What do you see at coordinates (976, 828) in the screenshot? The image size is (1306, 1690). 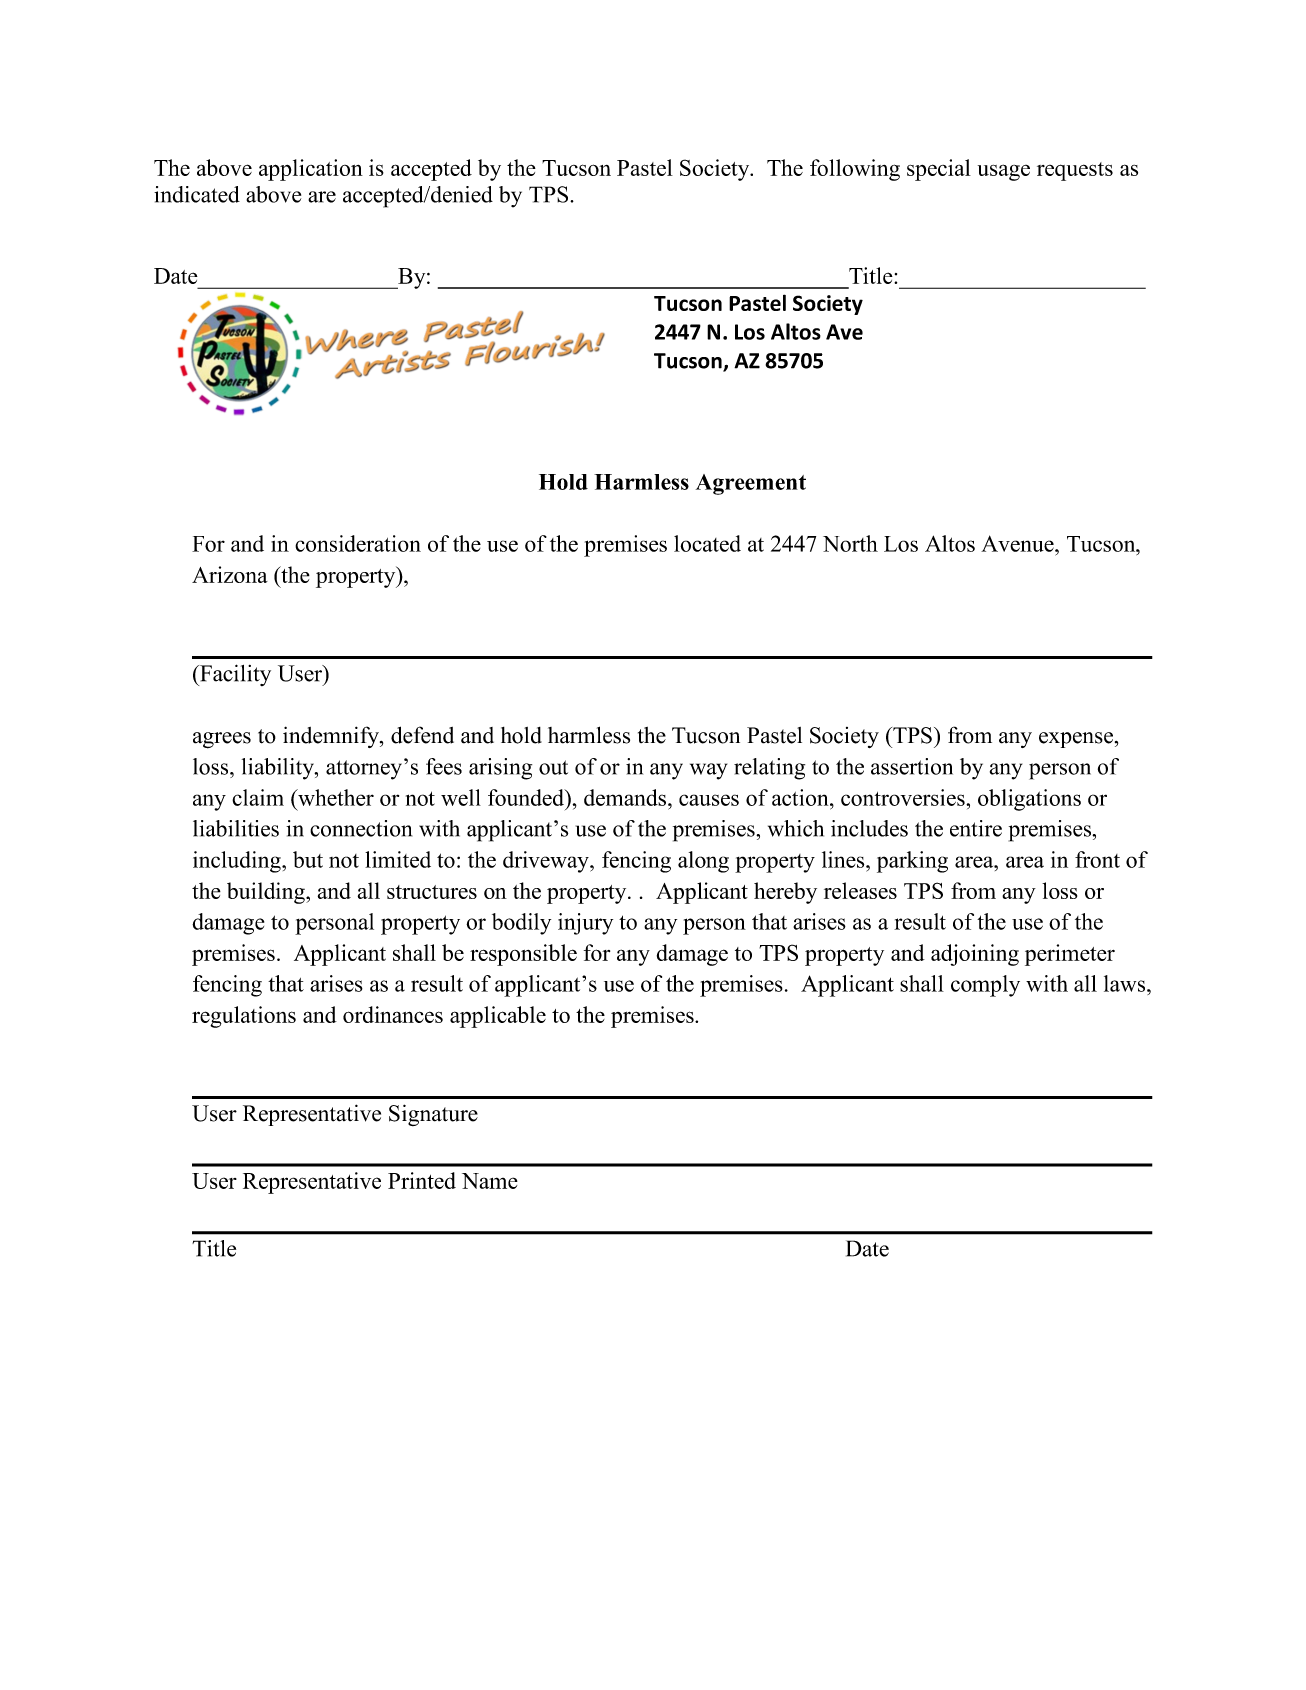 I see `entire` at bounding box center [976, 828].
